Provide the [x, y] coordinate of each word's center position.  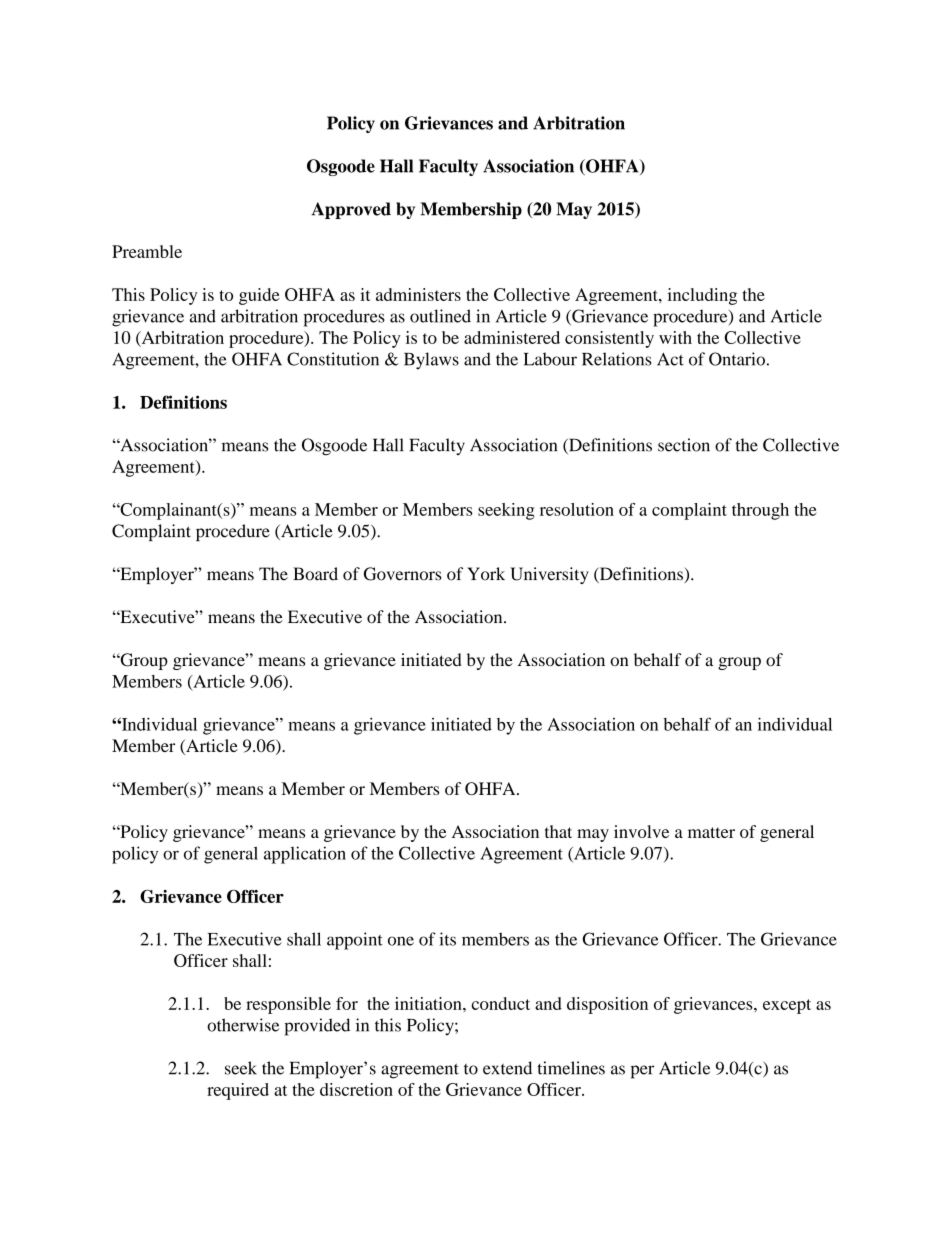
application [305, 855]
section [684, 445]
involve [641, 831]
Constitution [333, 359]
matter [711, 832]
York [486, 574]
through [760, 511]
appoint [355, 941]
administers [418, 294]
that [558, 831]
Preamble [147, 251]
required [238, 1091]
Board [315, 574]
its [447, 939]
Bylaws [431, 361]
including [702, 296]
